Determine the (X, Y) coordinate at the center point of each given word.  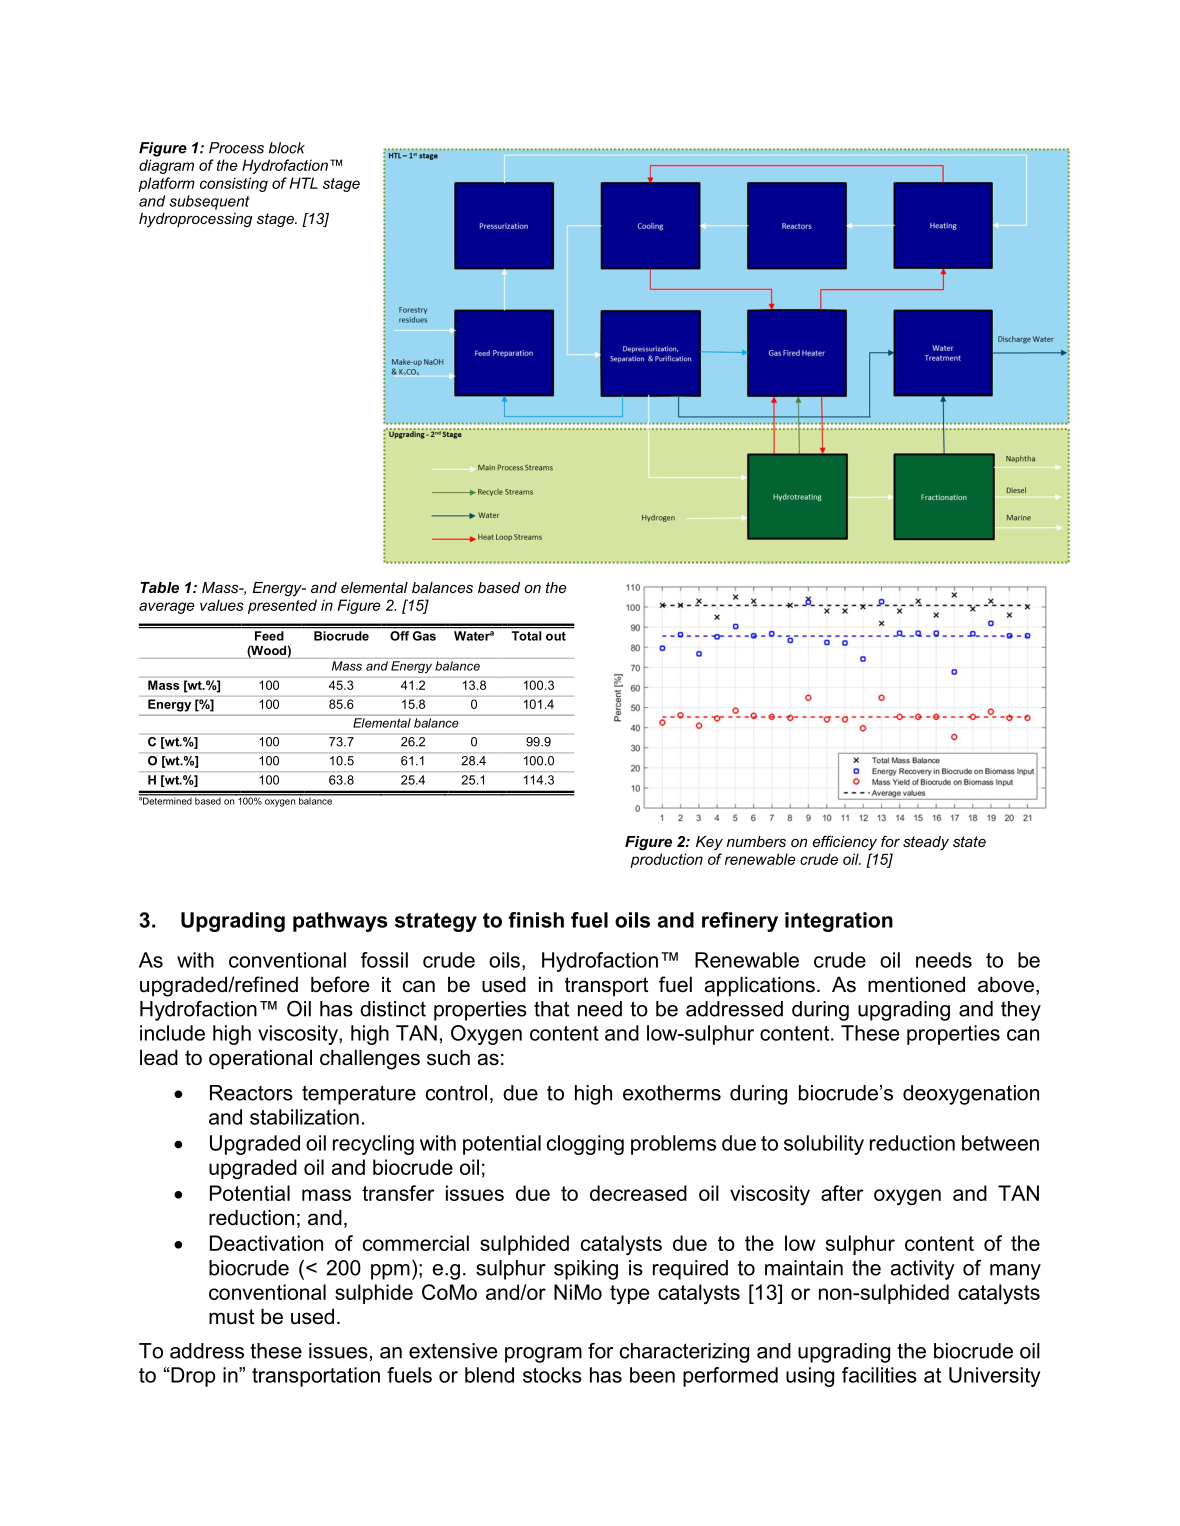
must (231, 1317)
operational (260, 1059)
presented (282, 606)
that (551, 1009)
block (287, 148)
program (543, 1355)
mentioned (916, 984)
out (556, 636)
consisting (234, 184)
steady (926, 843)
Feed (269, 636)
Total (526, 636)
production (666, 860)
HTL (303, 183)
